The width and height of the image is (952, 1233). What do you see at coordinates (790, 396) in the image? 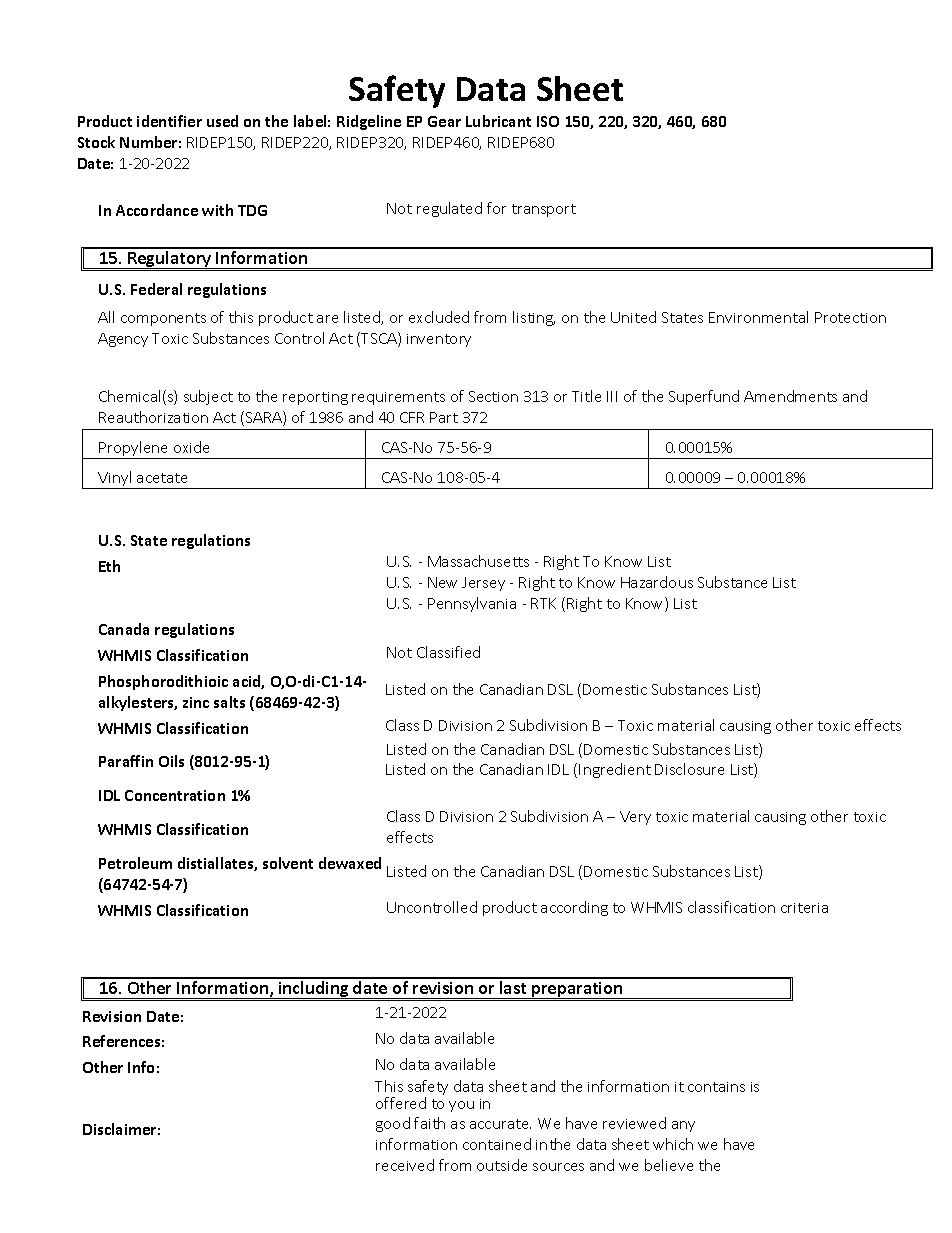
I see `Amendments` at bounding box center [790, 396].
